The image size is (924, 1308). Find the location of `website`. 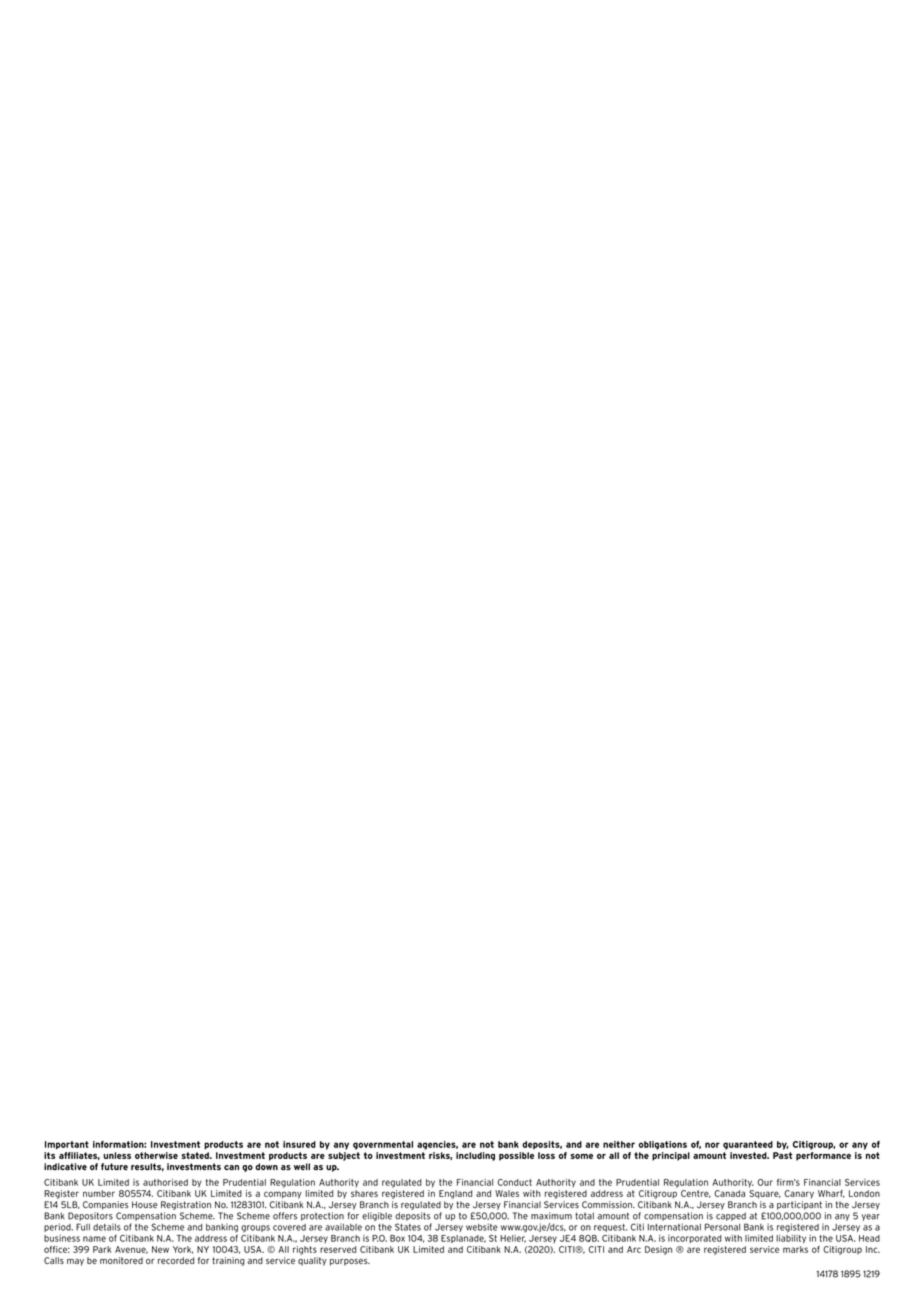

website is located at coordinates (482, 1227).
